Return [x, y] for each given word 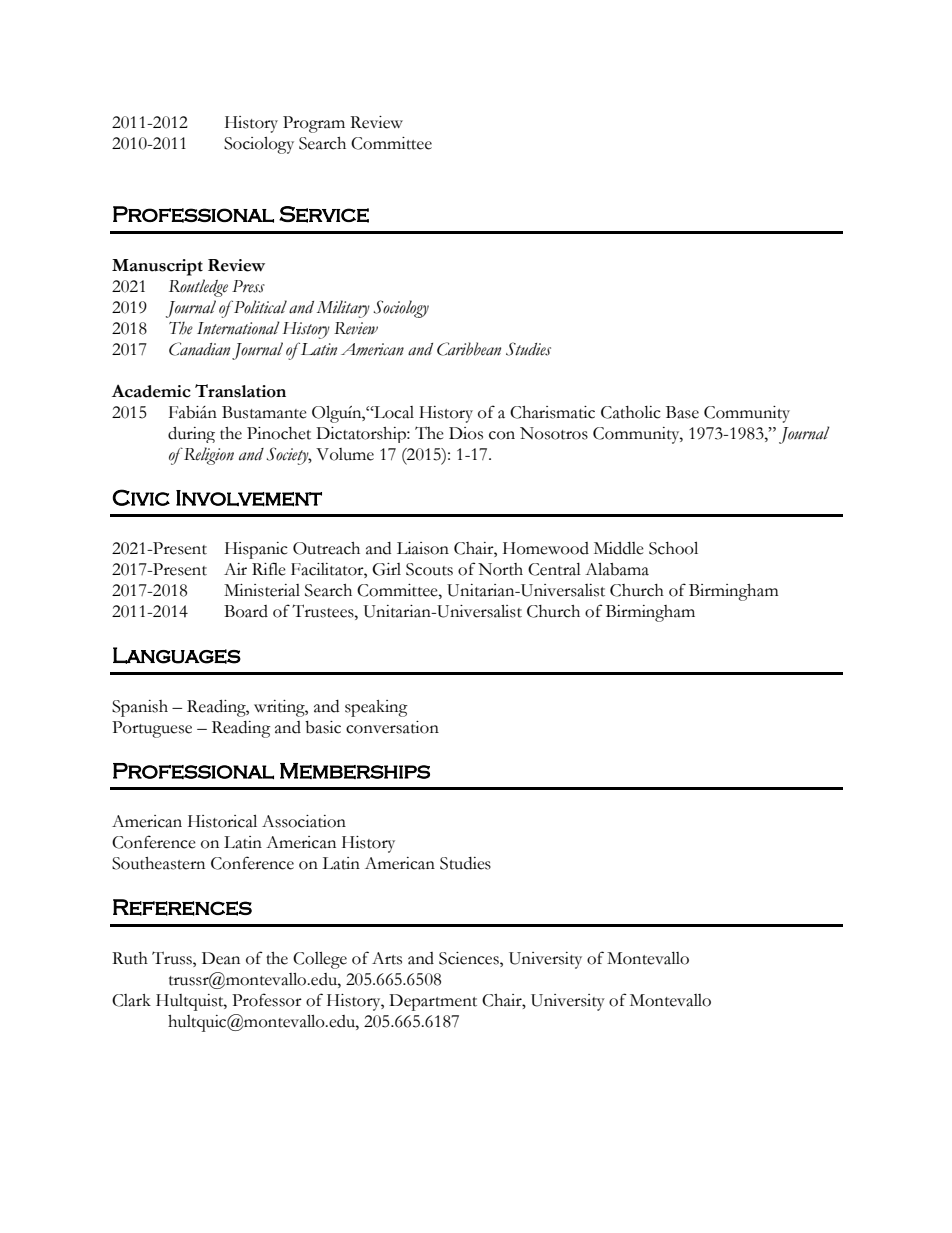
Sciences [470, 958]
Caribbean [469, 349]
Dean [221, 958]
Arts [387, 958]
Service [324, 214]
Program [314, 124]
